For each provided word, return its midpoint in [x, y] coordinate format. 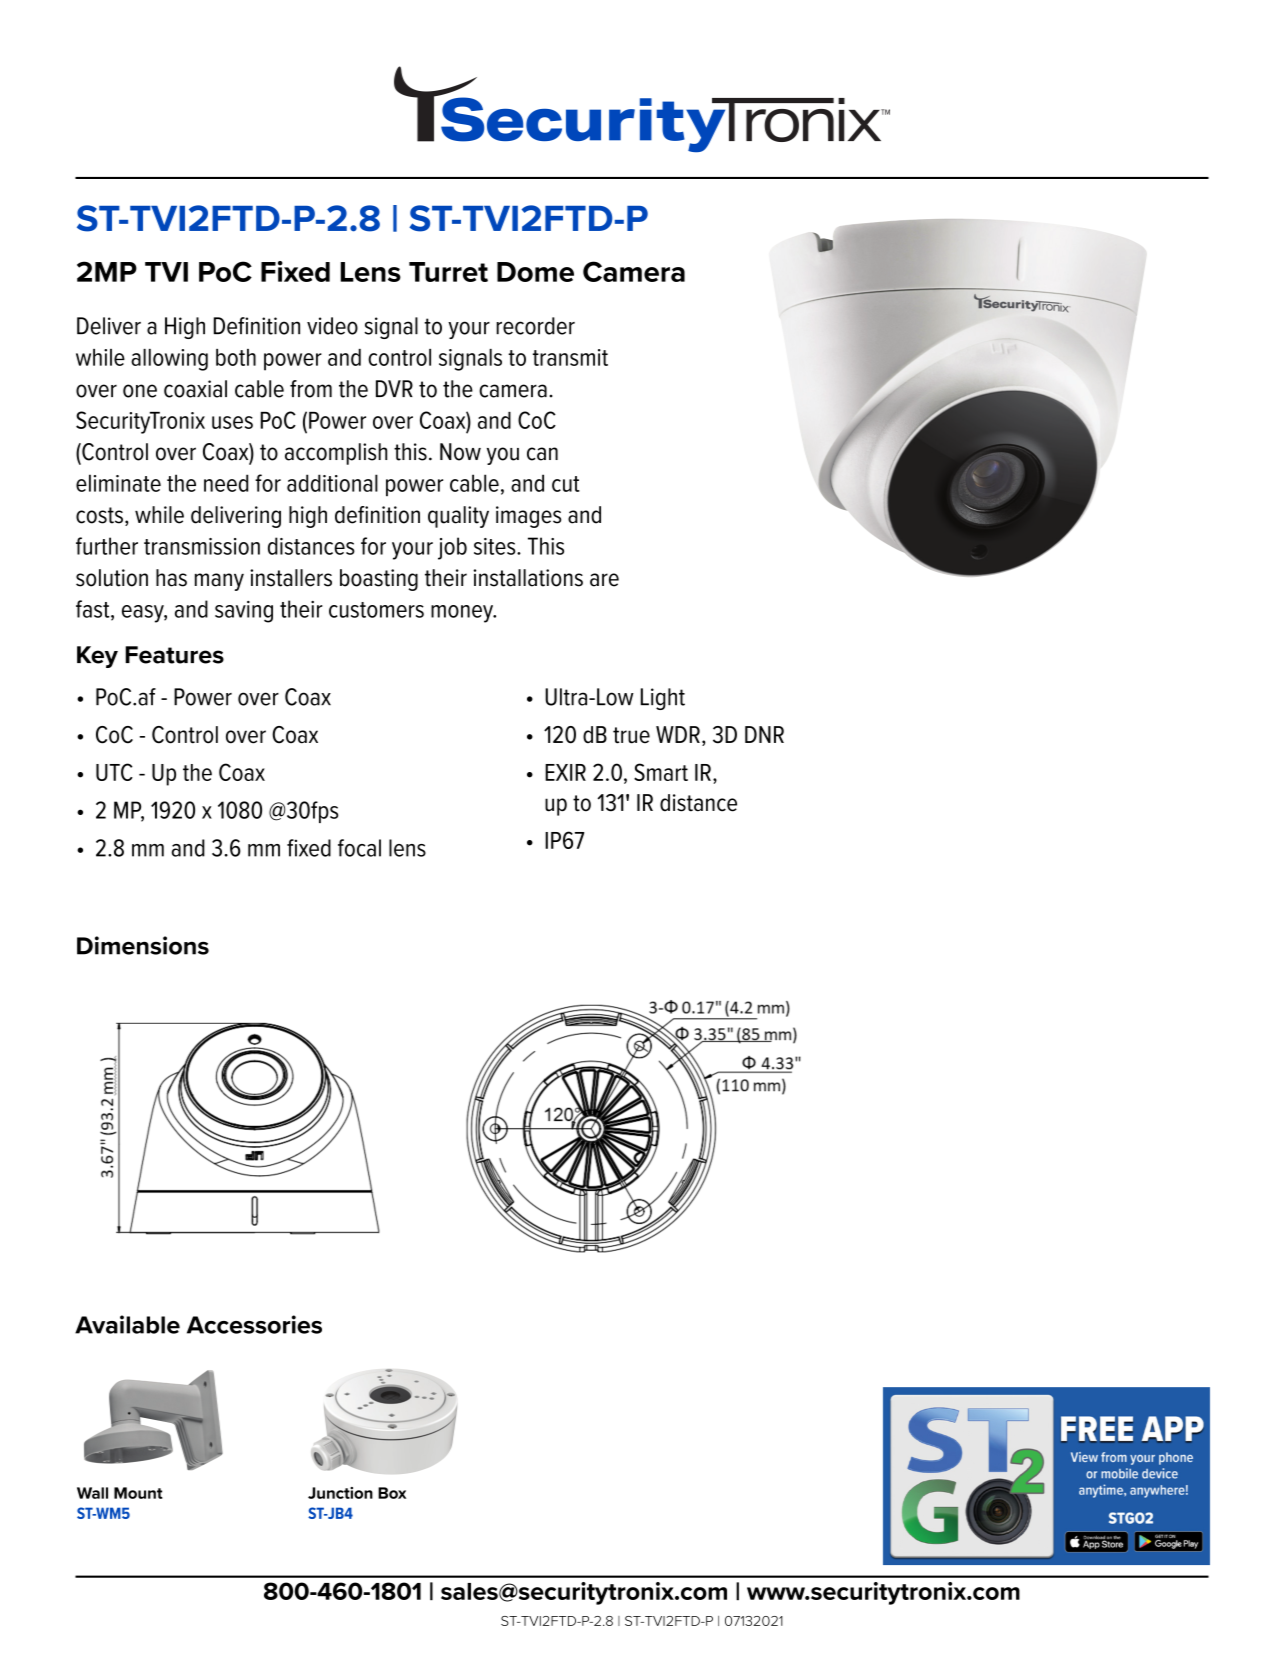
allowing [169, 360]
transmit [570, 357]
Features [174, 655]
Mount [138, 1493]
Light [663, 699]
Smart [661, 772]
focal [359, 848]
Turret [448, 272]
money [463, 614]
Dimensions [143, 945]
